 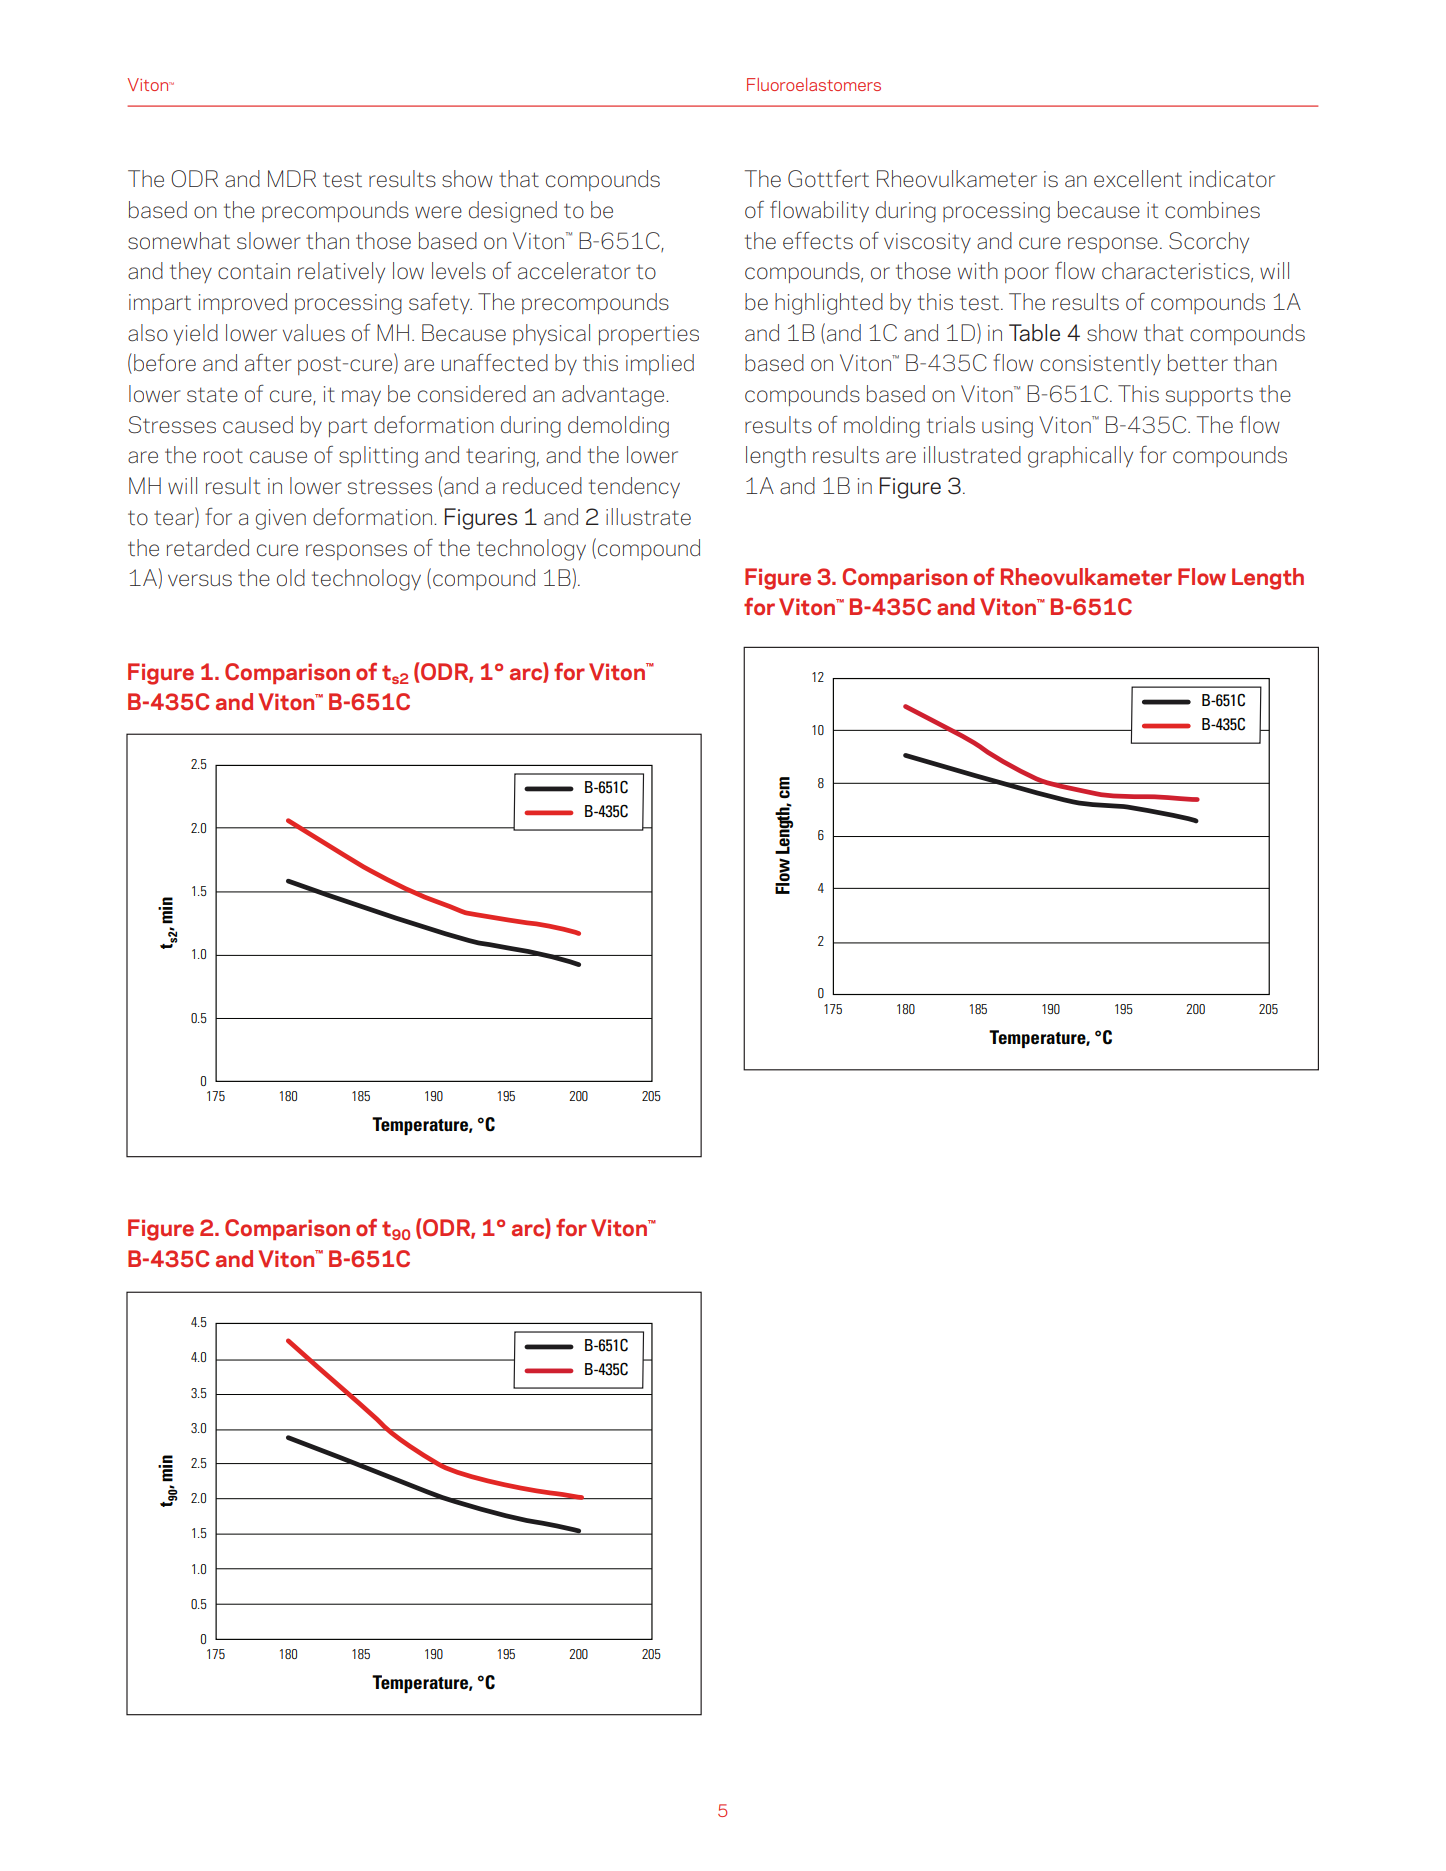 What do you see at coordinates (634, 487) in the screenshot?
I see `tendency` at bounding box center [634, 487].
